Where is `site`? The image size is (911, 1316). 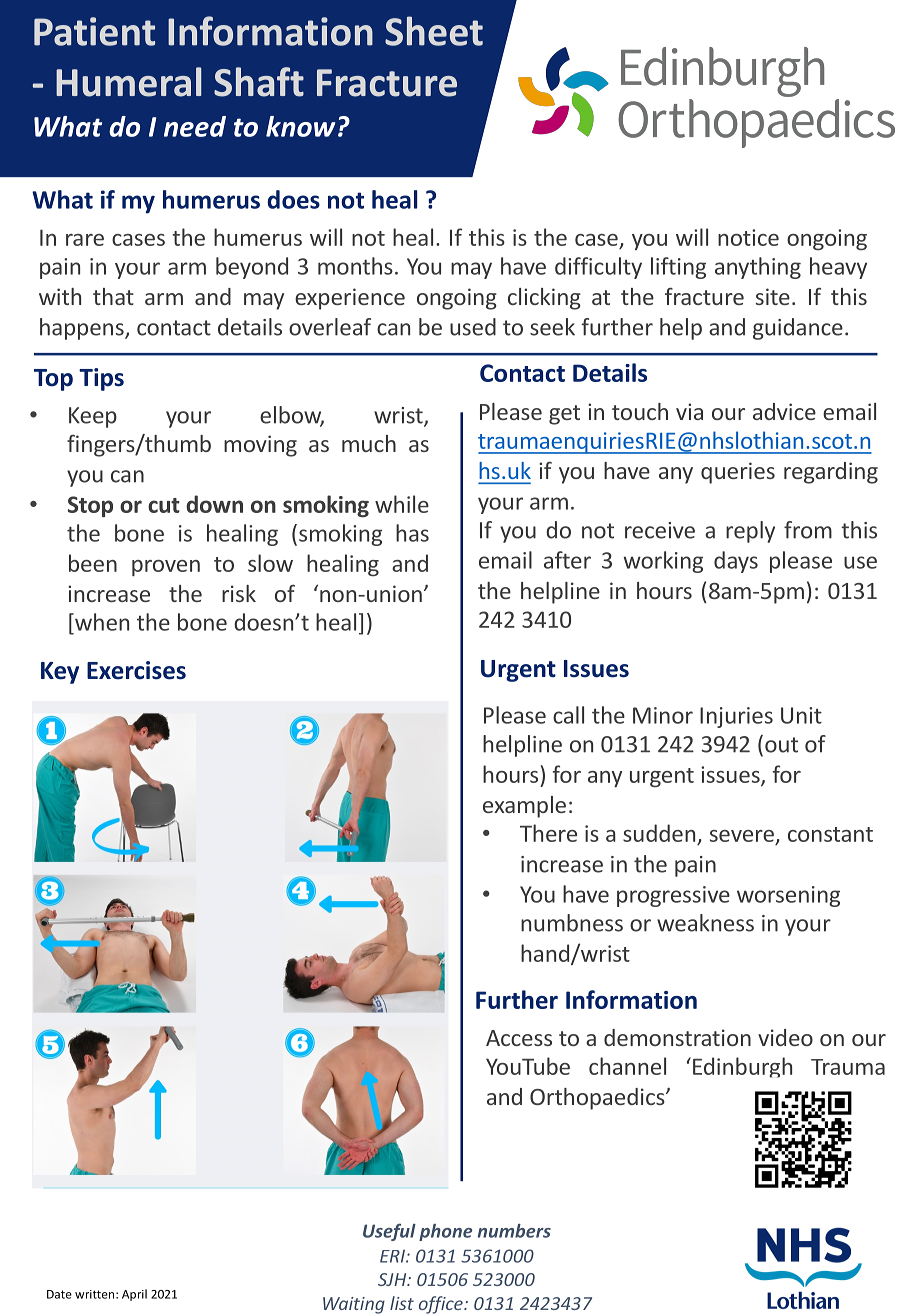 site is located at coordinates (773, 296).
